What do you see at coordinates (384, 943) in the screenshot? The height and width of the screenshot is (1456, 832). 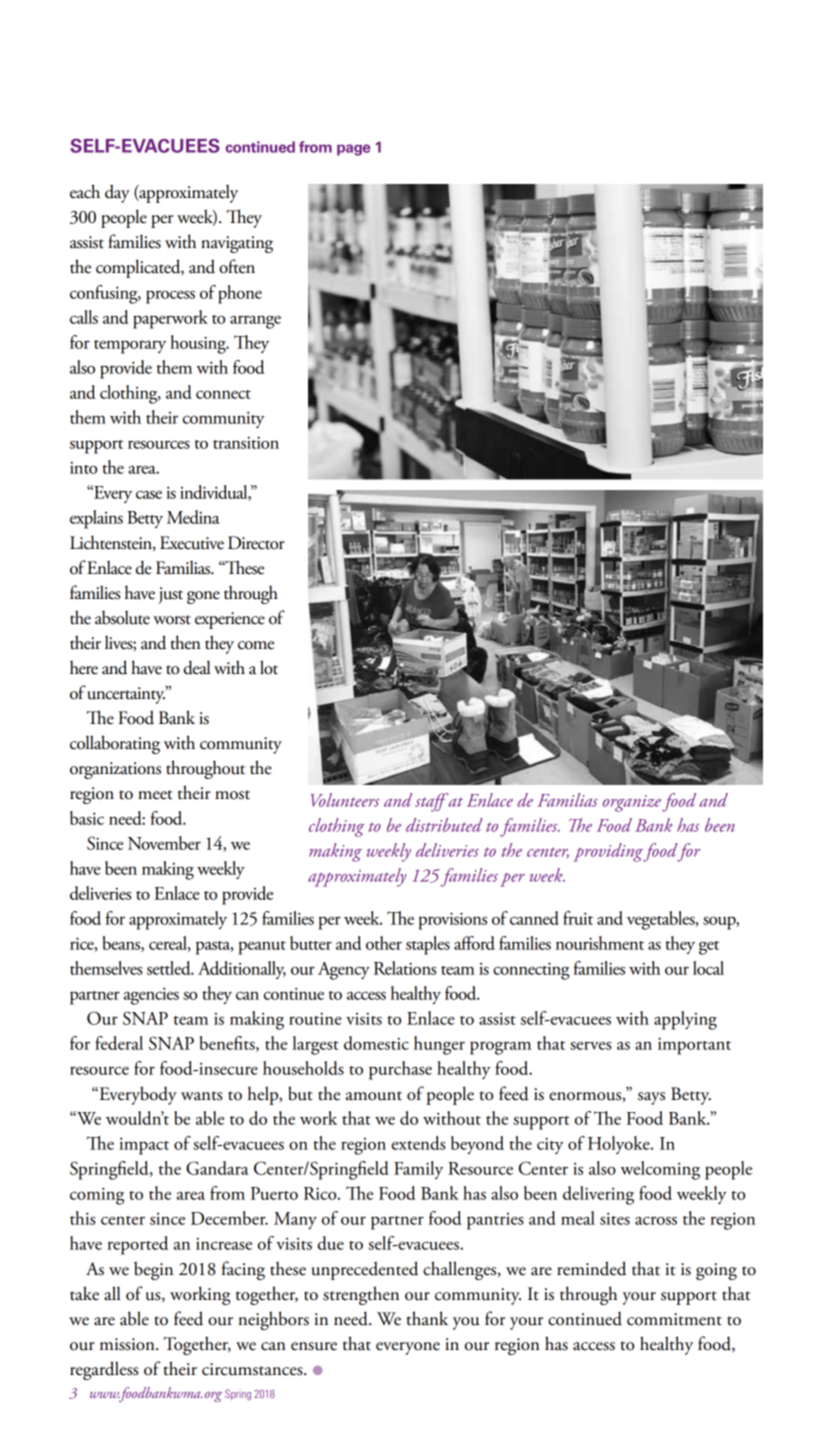 I see `other` at bounding box center [384, 943].
